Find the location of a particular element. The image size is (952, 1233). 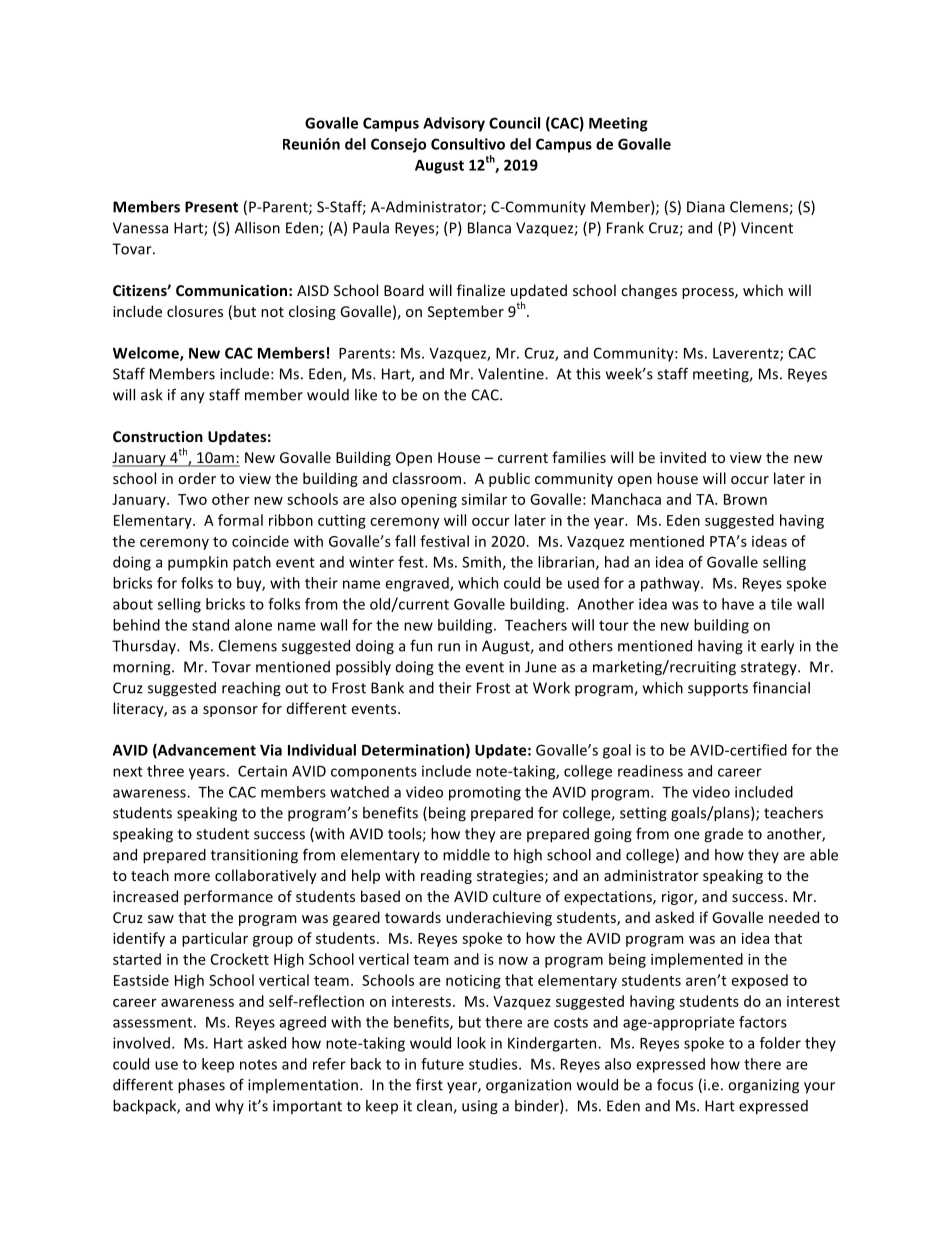

needed is located at coordinates (794, 917).
